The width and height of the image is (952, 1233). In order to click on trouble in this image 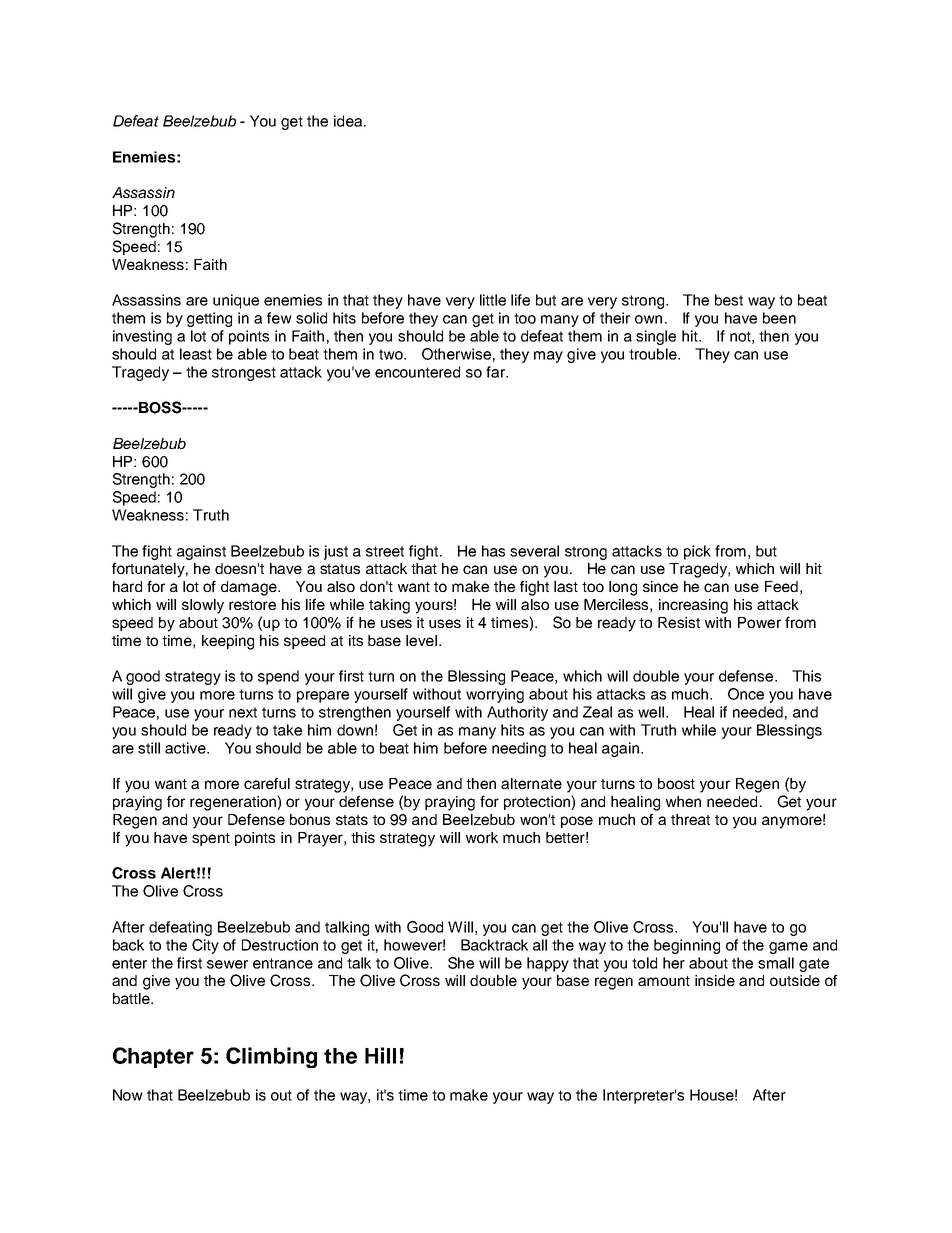, I will do `click(654, 354)`.
